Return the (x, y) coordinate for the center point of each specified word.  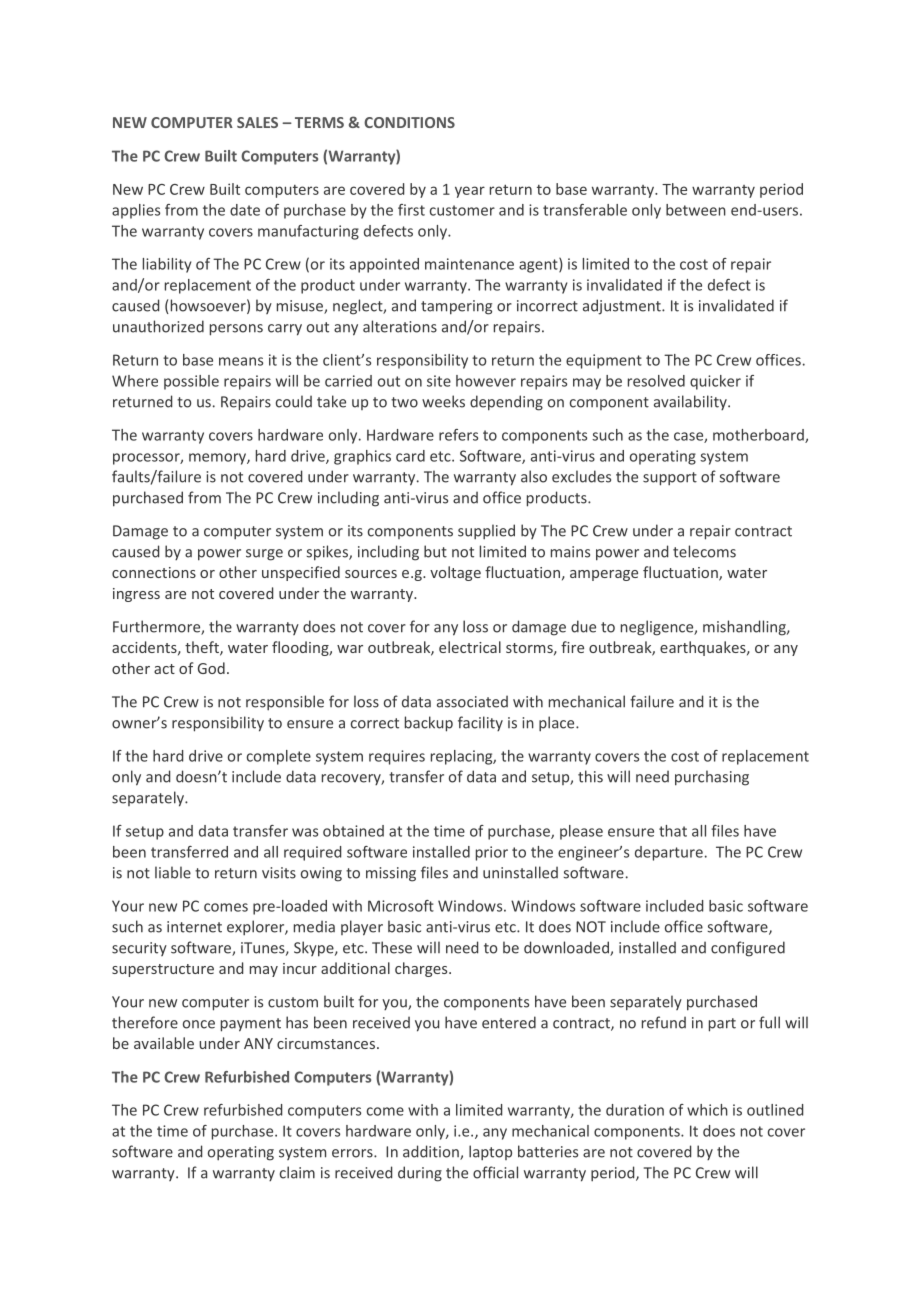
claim (297, 1172)
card (410, 456)
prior (492, 853)
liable (173, 872)
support (670, 479)
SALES (257, 122)
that (673, 831)
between (696, 210)
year (470, 192)
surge (264, 555)
